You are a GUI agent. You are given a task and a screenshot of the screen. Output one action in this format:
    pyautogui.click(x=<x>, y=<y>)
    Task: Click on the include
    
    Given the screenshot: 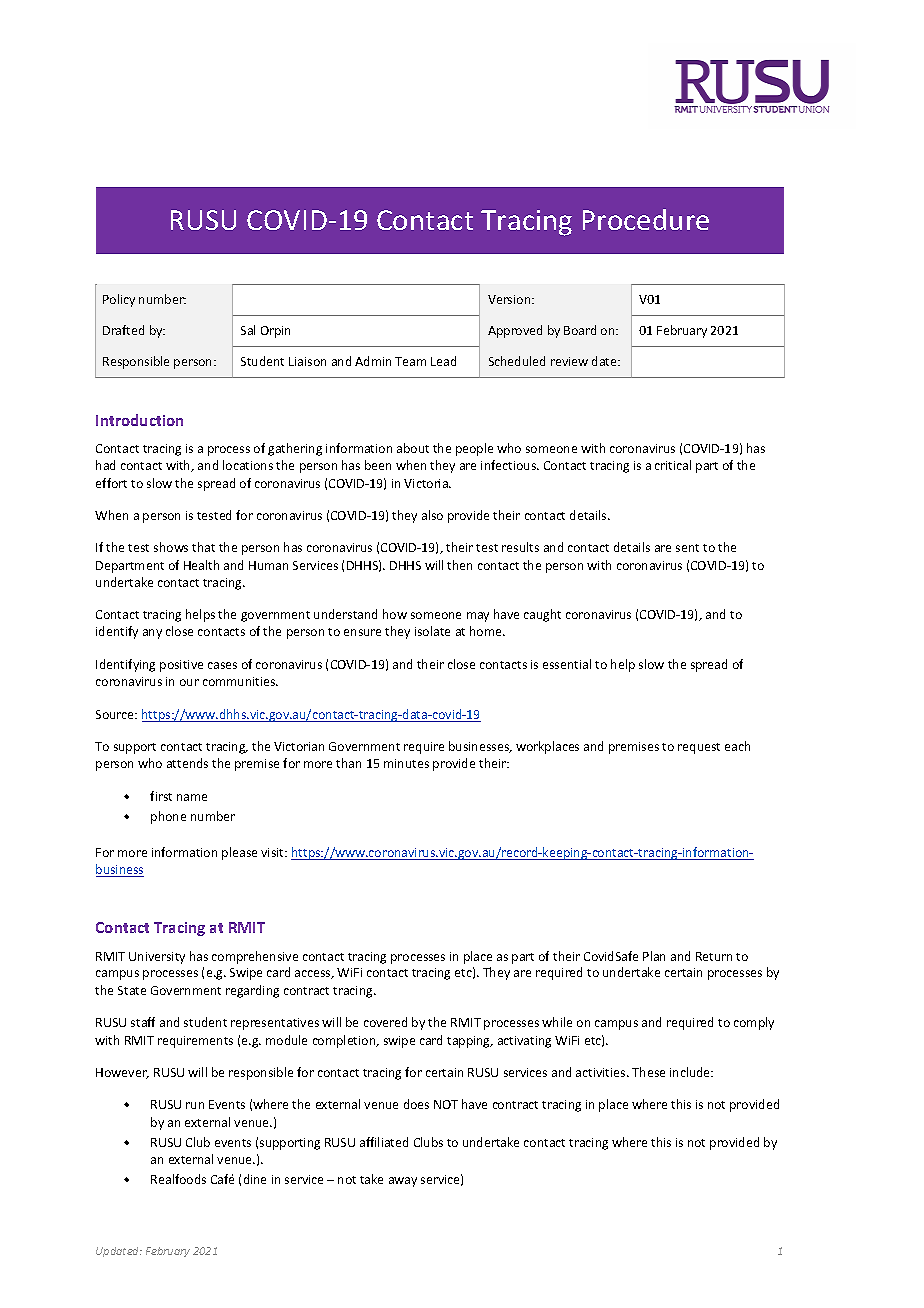 What is the action you would take?
    pyautogui.click(x=691, y=1072)
